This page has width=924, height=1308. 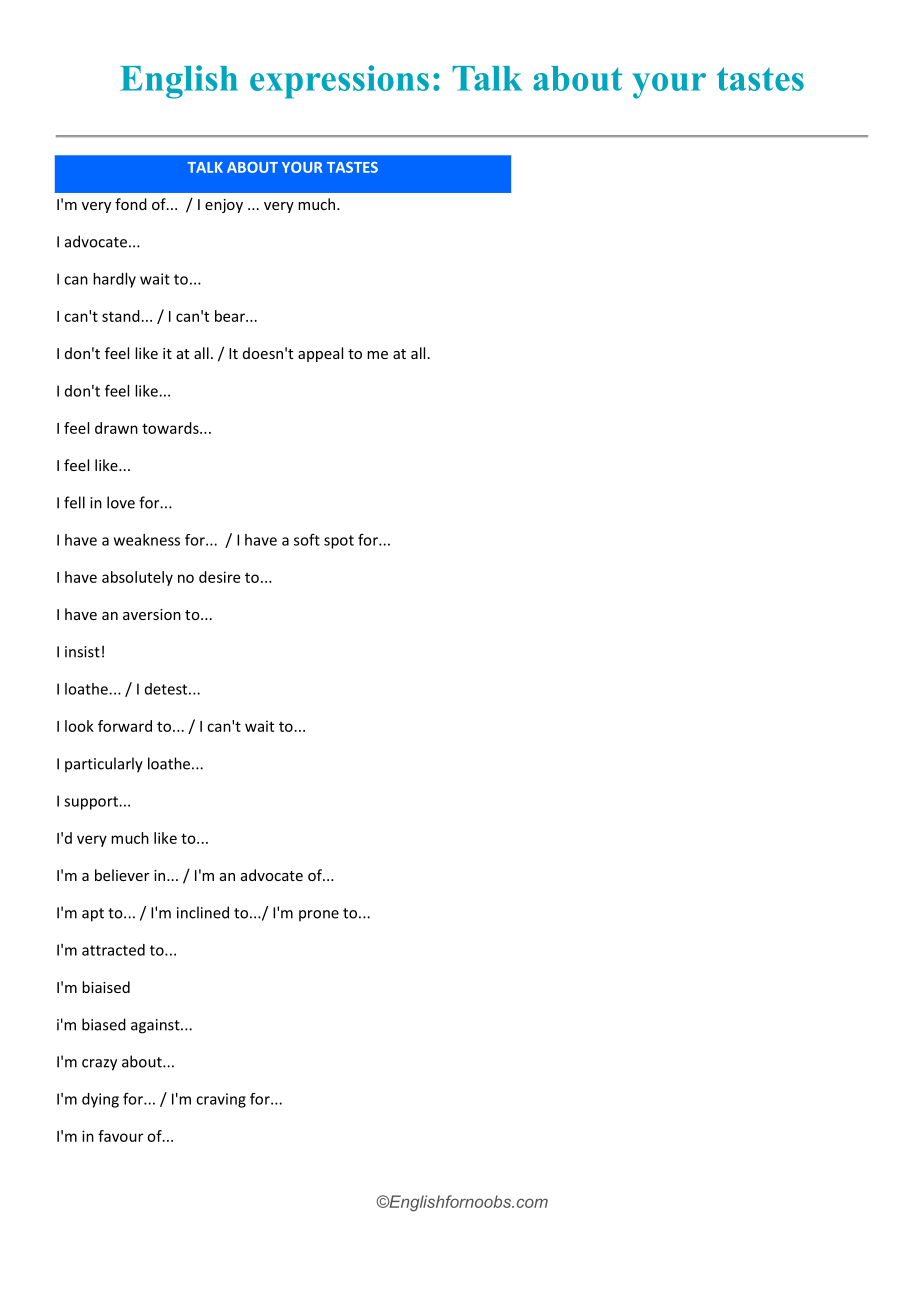 I want to click on soft, so click(x=307, y=540).
